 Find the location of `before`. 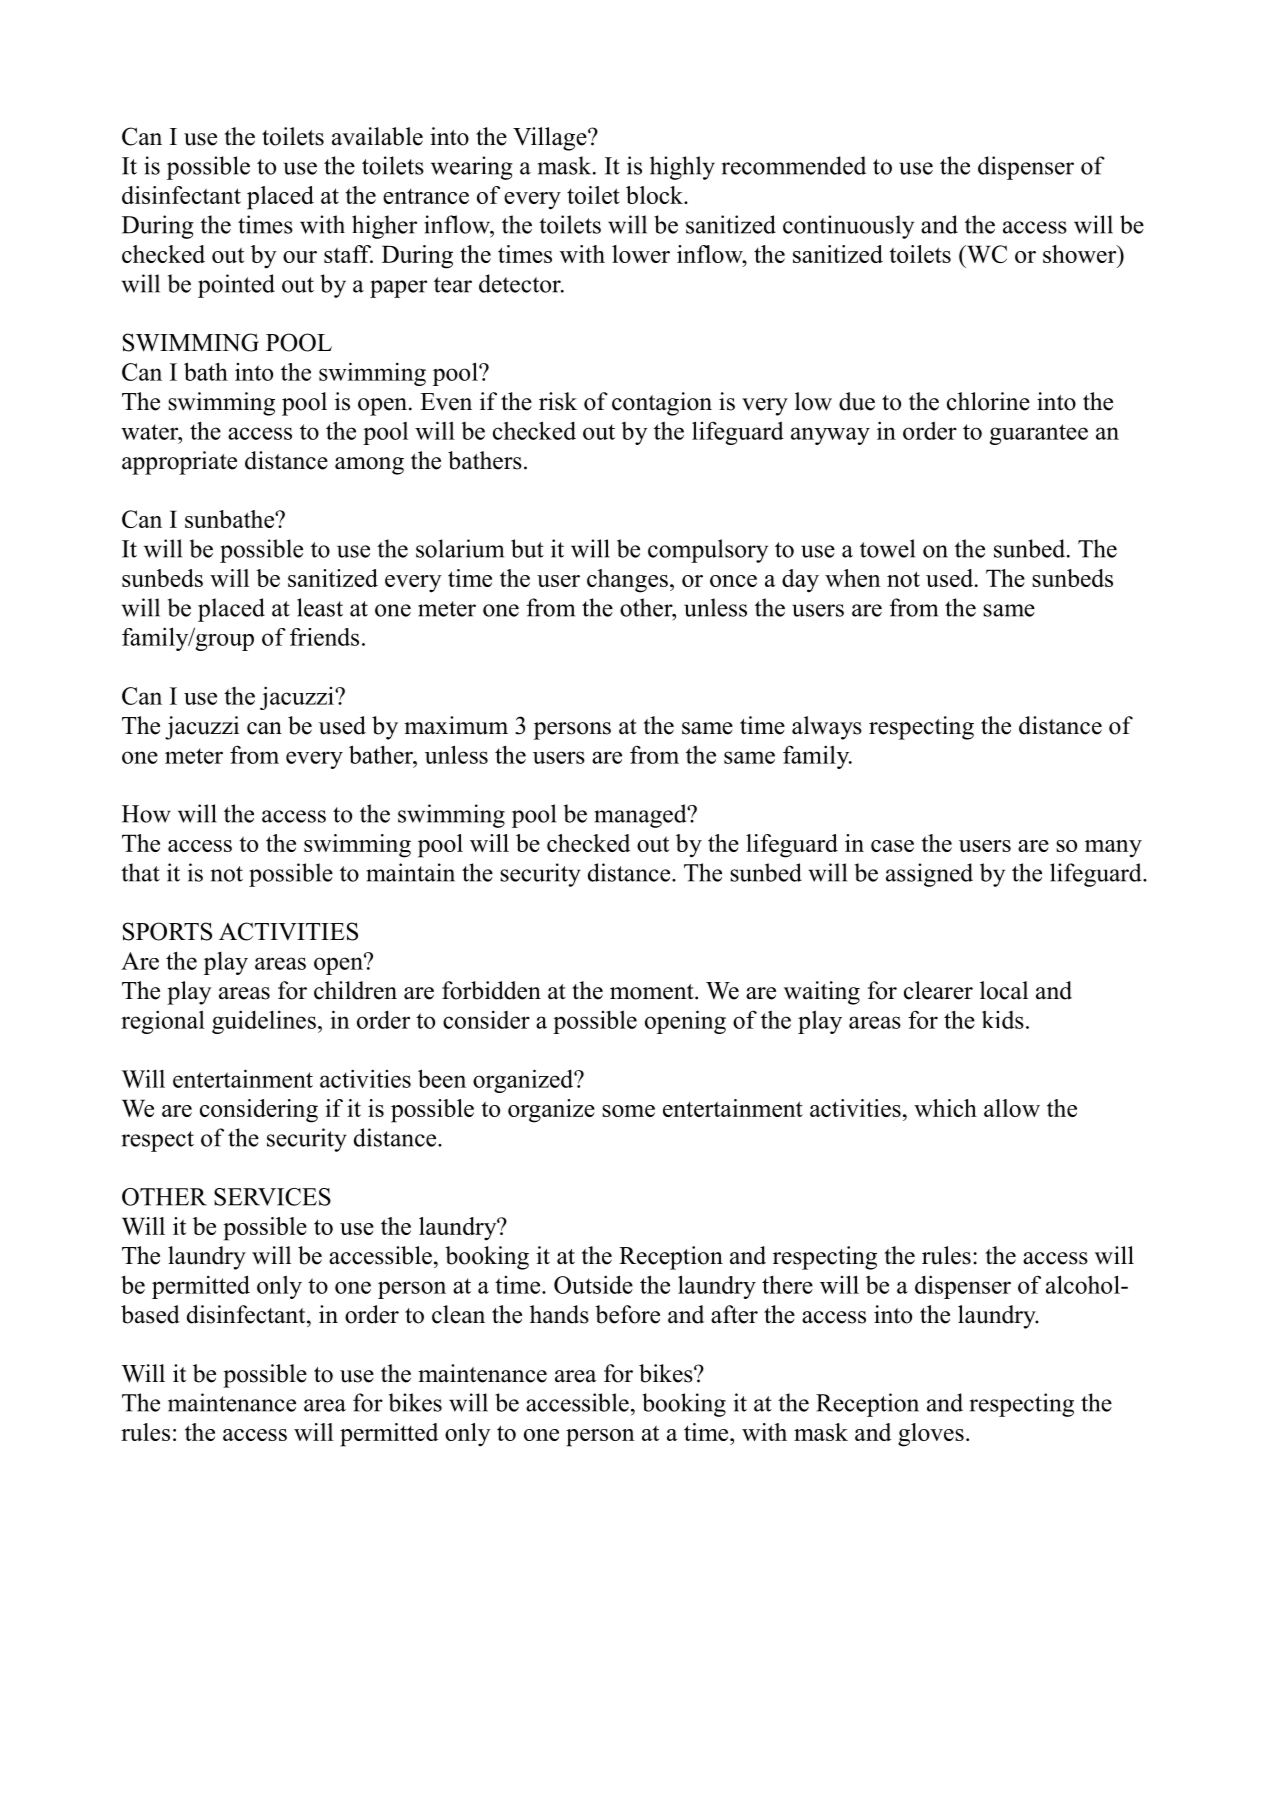

before is located at coordinates (627, 1314).
